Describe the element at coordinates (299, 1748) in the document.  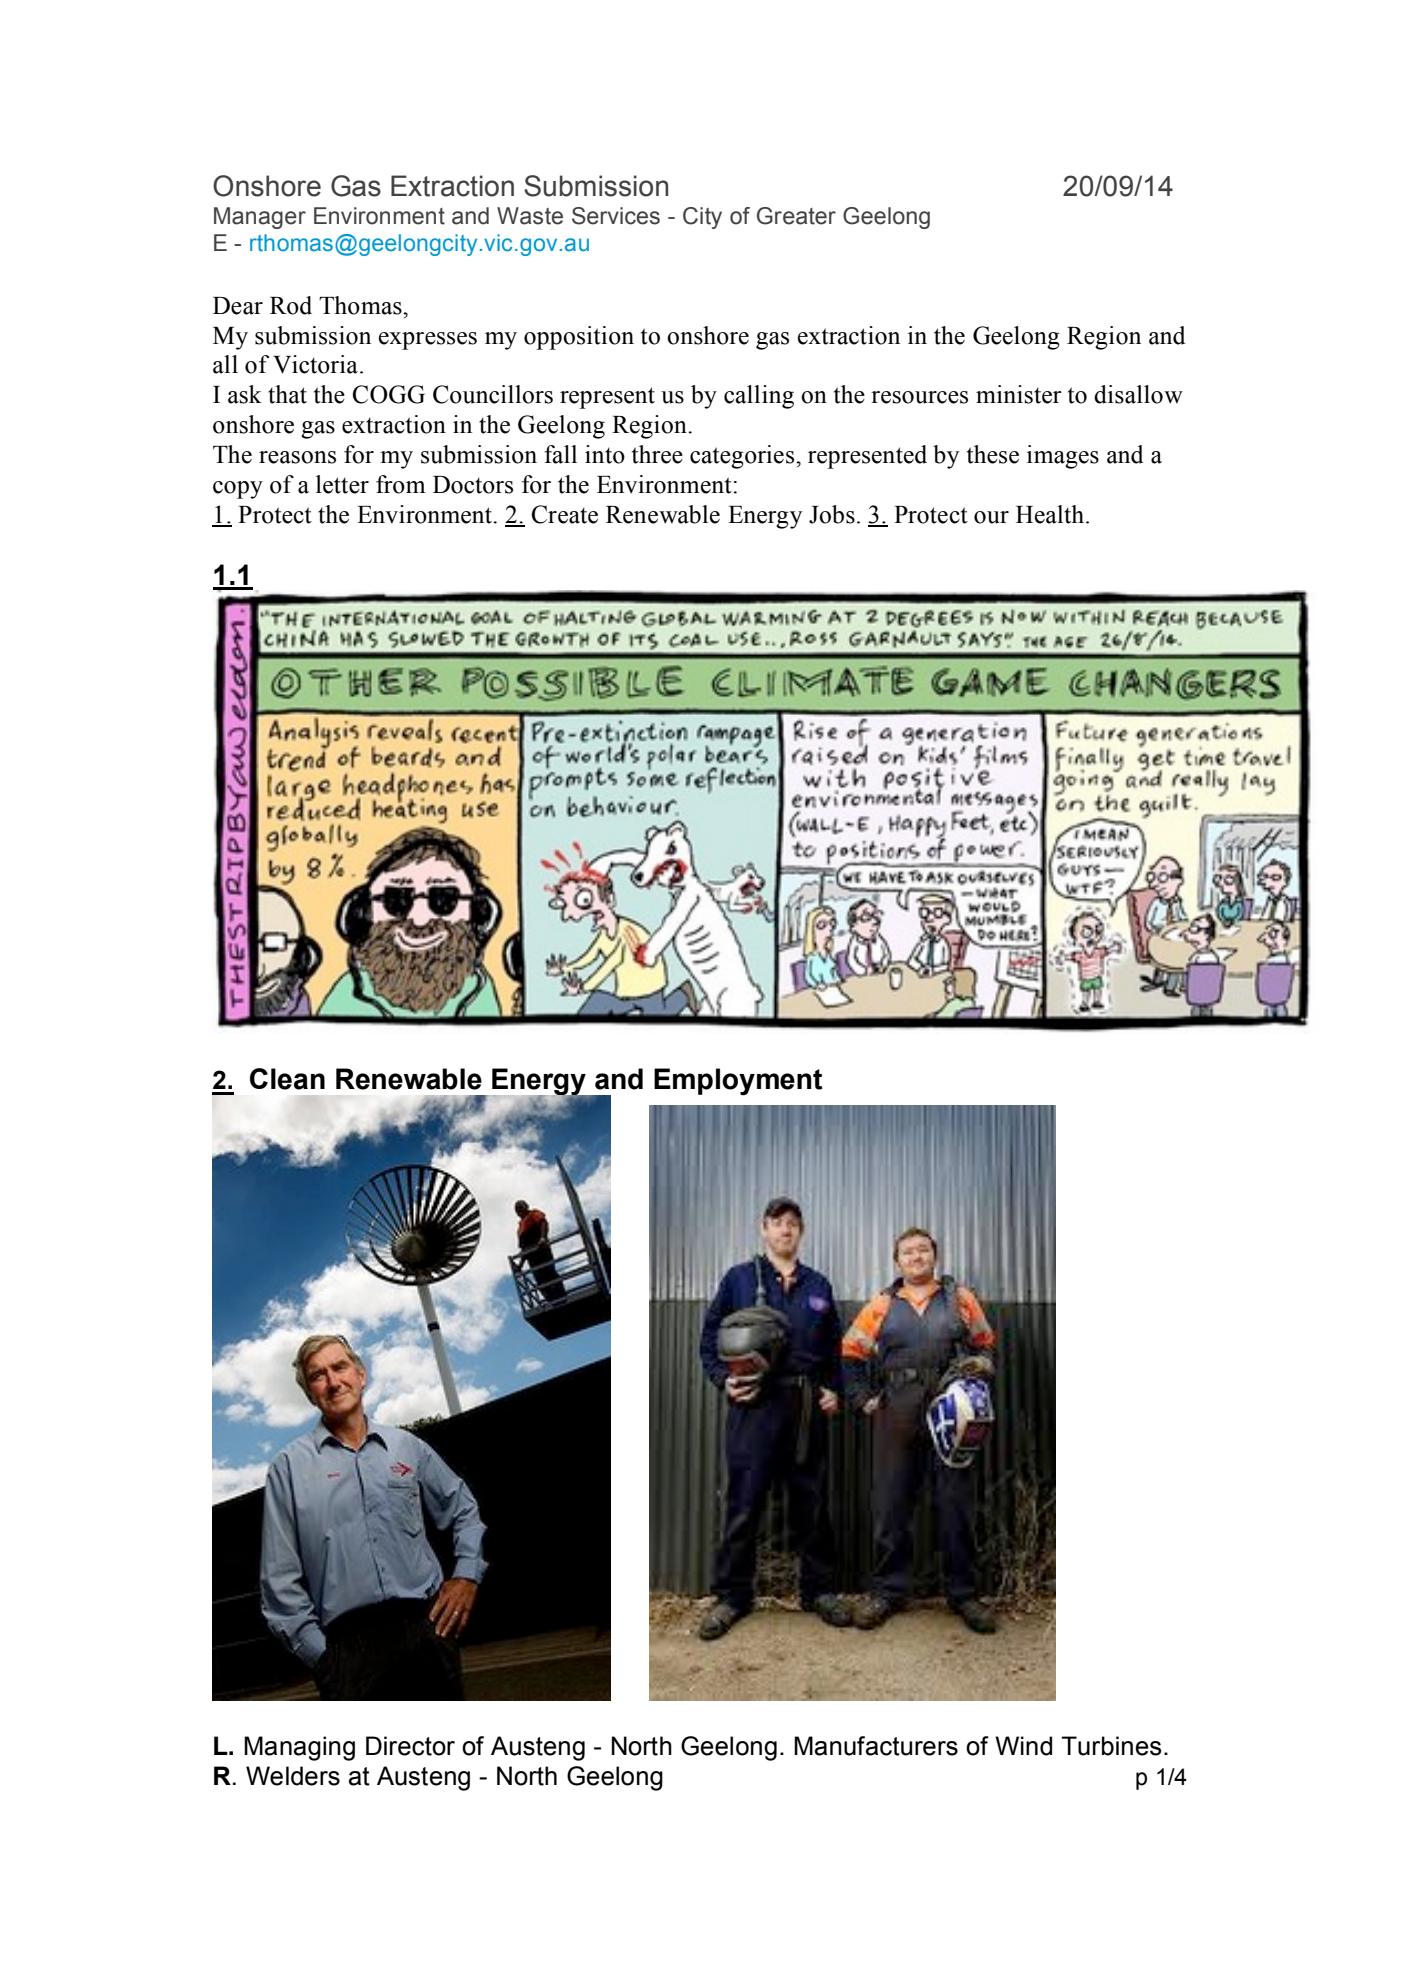
I see `Managing` at that location.
